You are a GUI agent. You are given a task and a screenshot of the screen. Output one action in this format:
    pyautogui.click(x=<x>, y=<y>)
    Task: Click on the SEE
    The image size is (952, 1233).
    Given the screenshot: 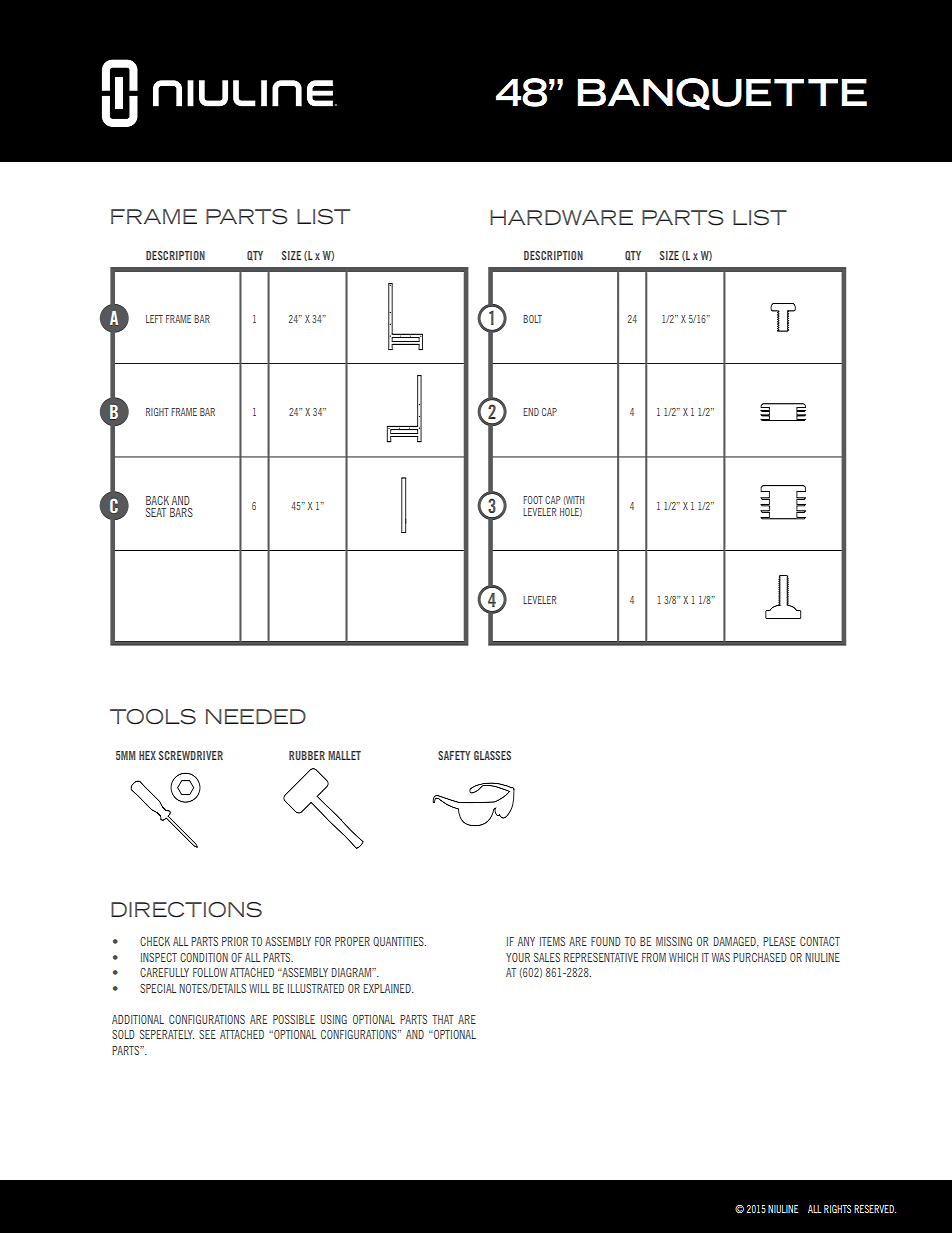 What is the action you would take?
    pyautogui.click(x=207, y=1034)
